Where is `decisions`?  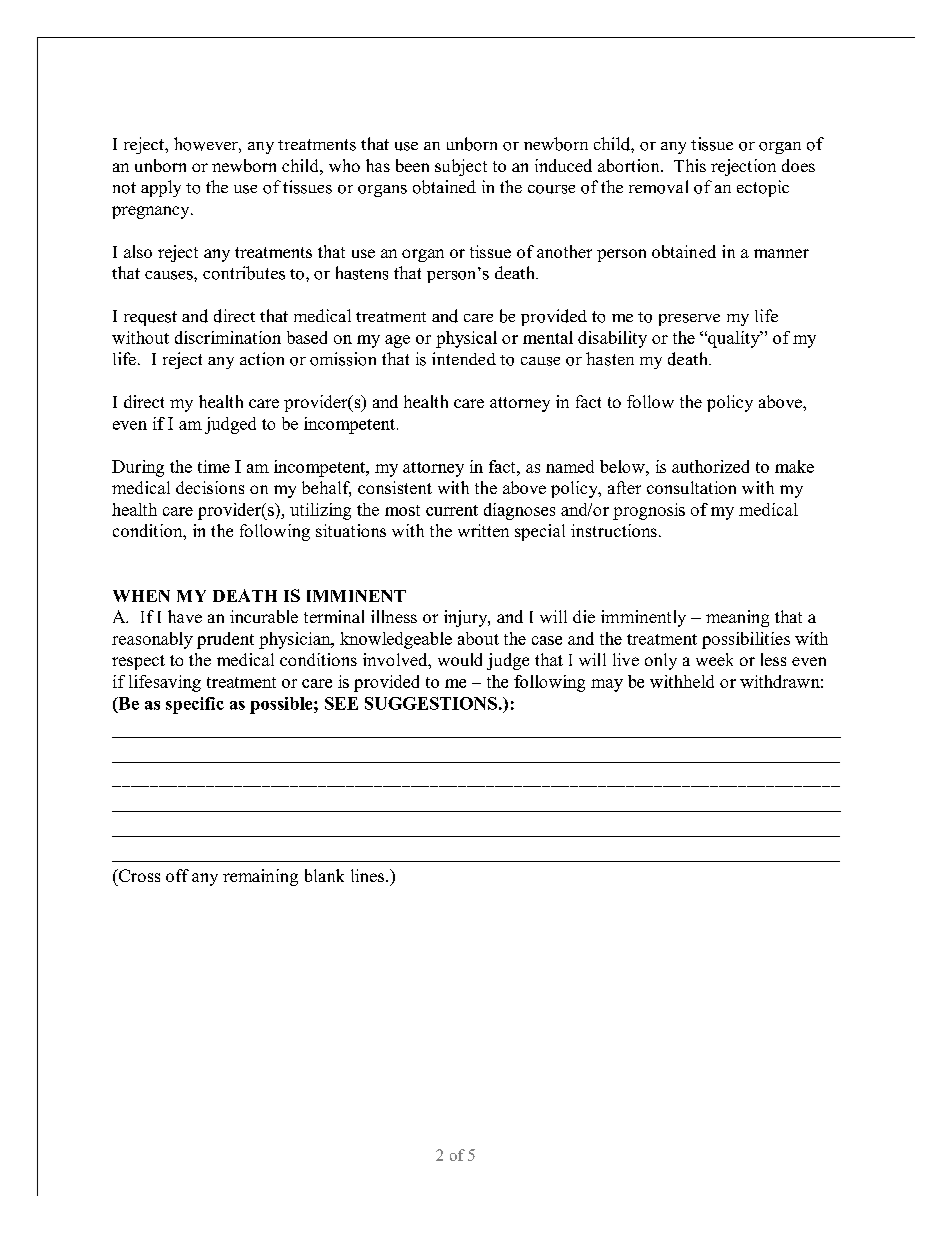
decisions is located at coordinates (210, 487).
